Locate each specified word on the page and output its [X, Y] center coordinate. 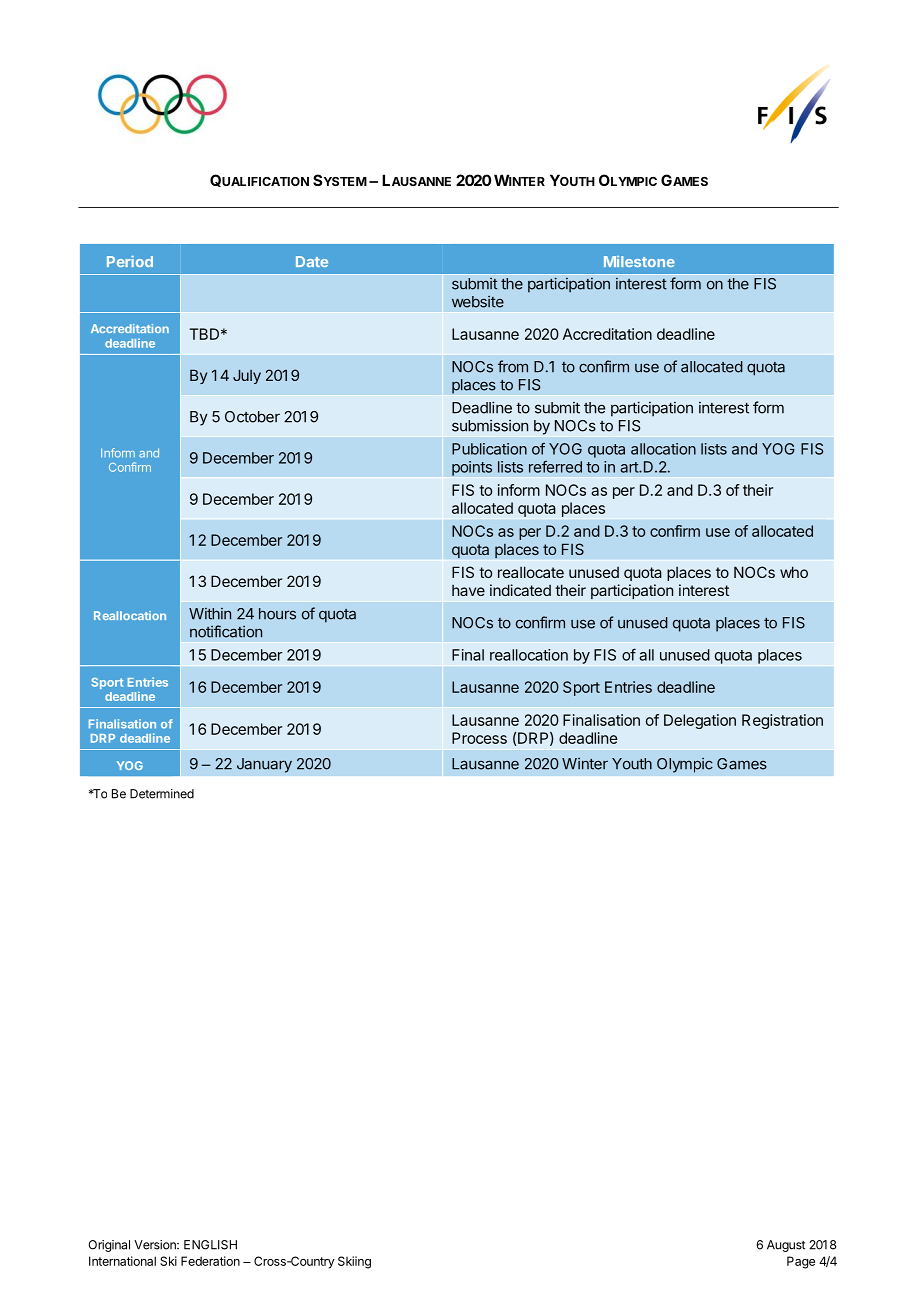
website [478, 302]
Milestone [639, 261]
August [786, 1246]
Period [130, 261]
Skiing [354, 1262]
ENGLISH [210, 1245]
